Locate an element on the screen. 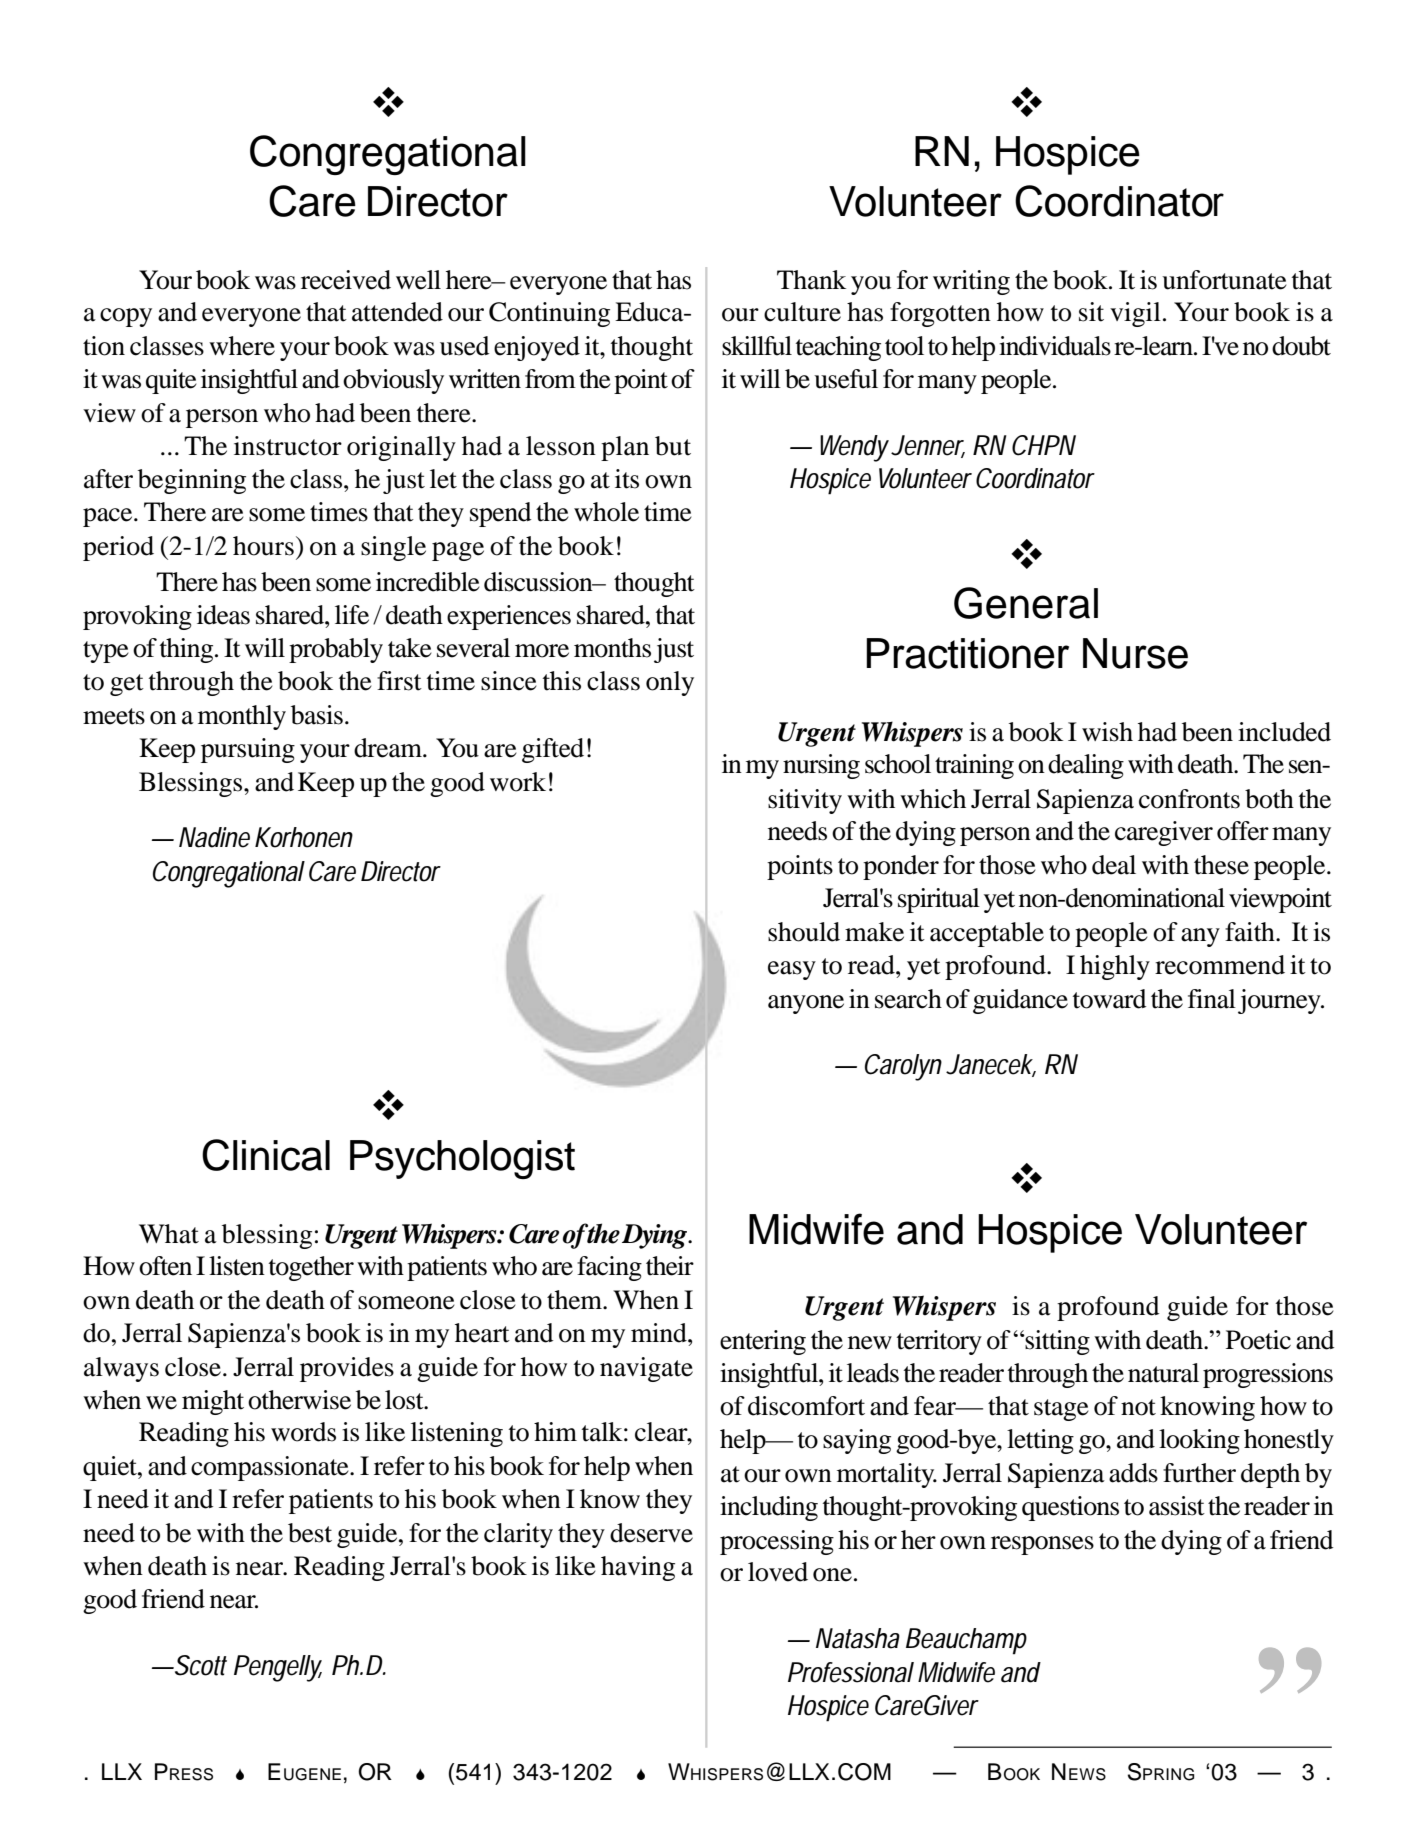 The width and height of the screenshot is (1415, 1831). Poetic is located at coordinates (1258, 1340).
